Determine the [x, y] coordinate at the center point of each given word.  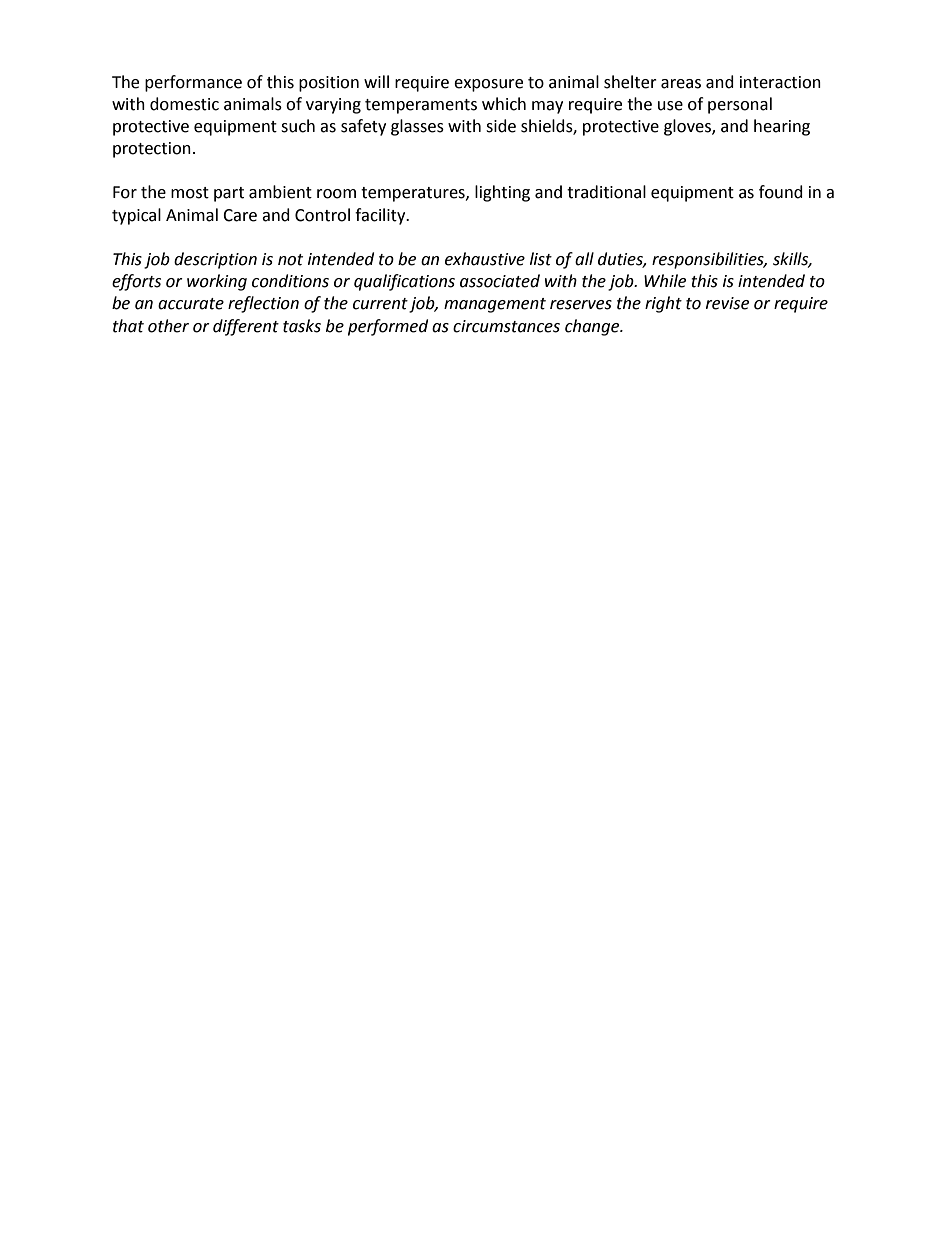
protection [152, 150]
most [190, 193]
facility [381, 216]
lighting [502, 193]
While [665, 281]
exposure [488, 85]
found [781, 192]
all [584, 259]
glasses [417, 127]
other [168, 326]
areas [681, 84]
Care [240, 215]
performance [193, 83]
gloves [688, 127]
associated [500, 281]
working [217, 282]
